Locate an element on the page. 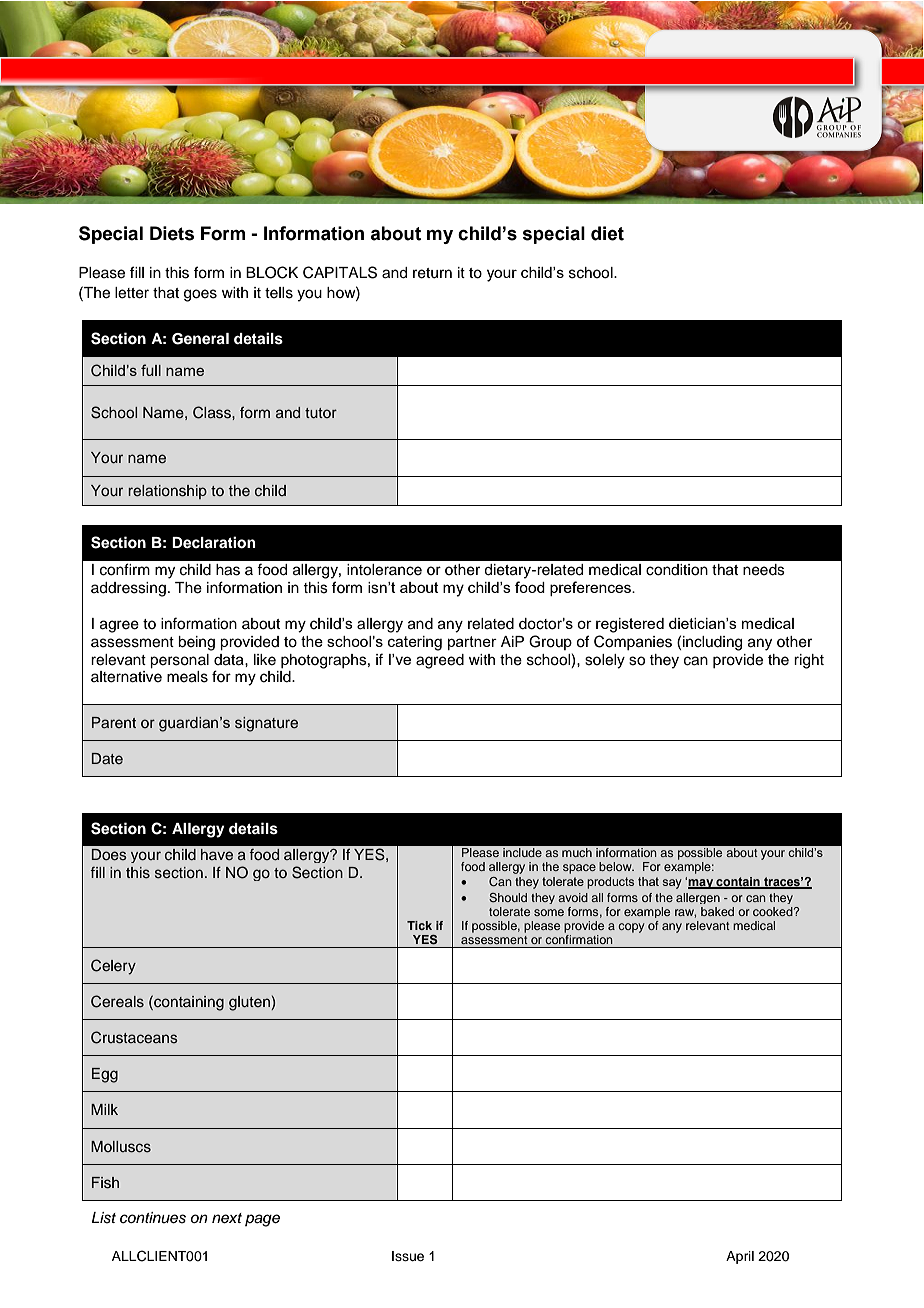 This page has width=924, height=1308. continues is located at coordinates (153, 1218).
